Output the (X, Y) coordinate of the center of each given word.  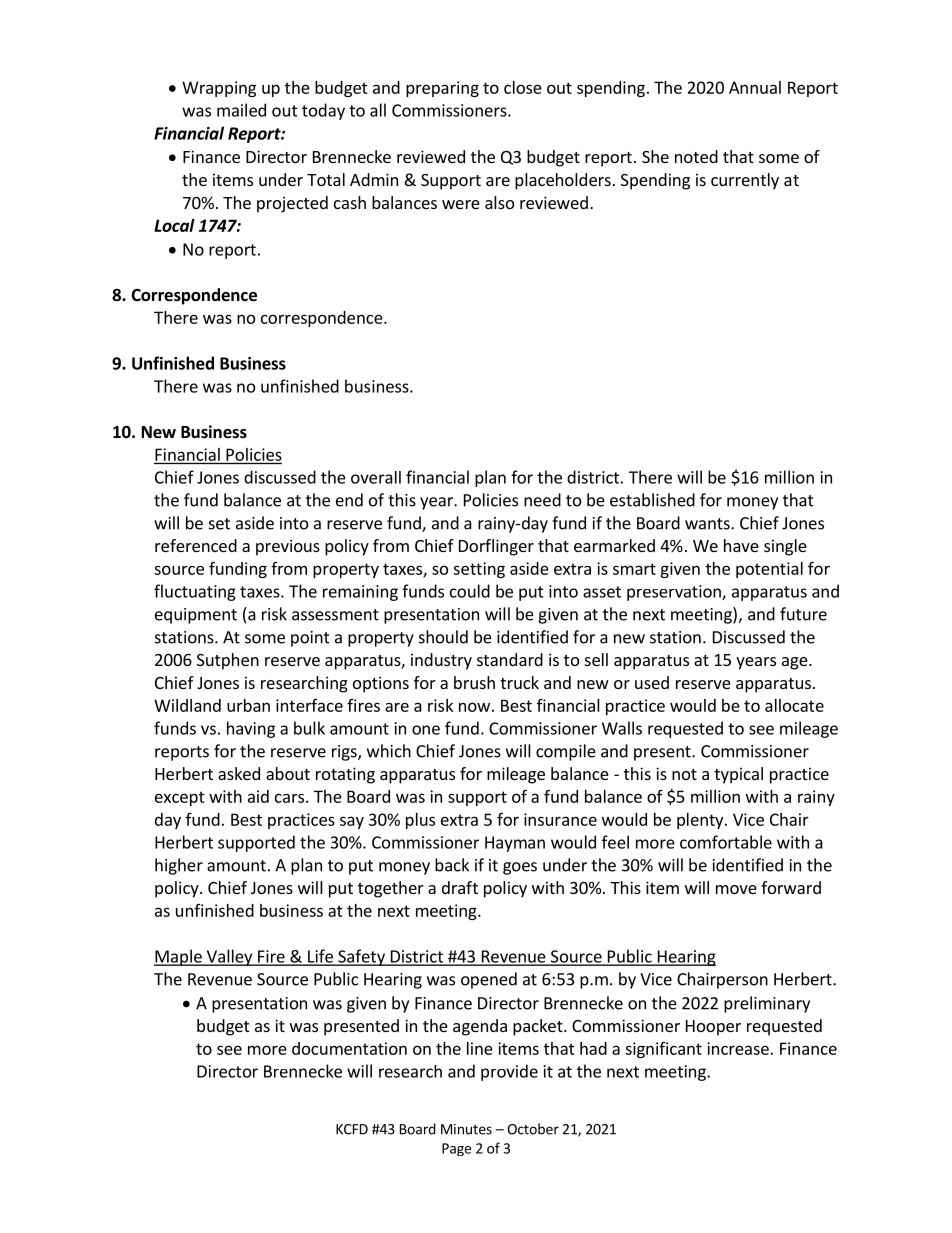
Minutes (466, 1129)
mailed (241, 110)
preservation (675, 593)
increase (738, 1048)
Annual (755, 87)
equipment (196, 616)
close (523, 87)
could (470, 591)
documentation (349, 1048)
